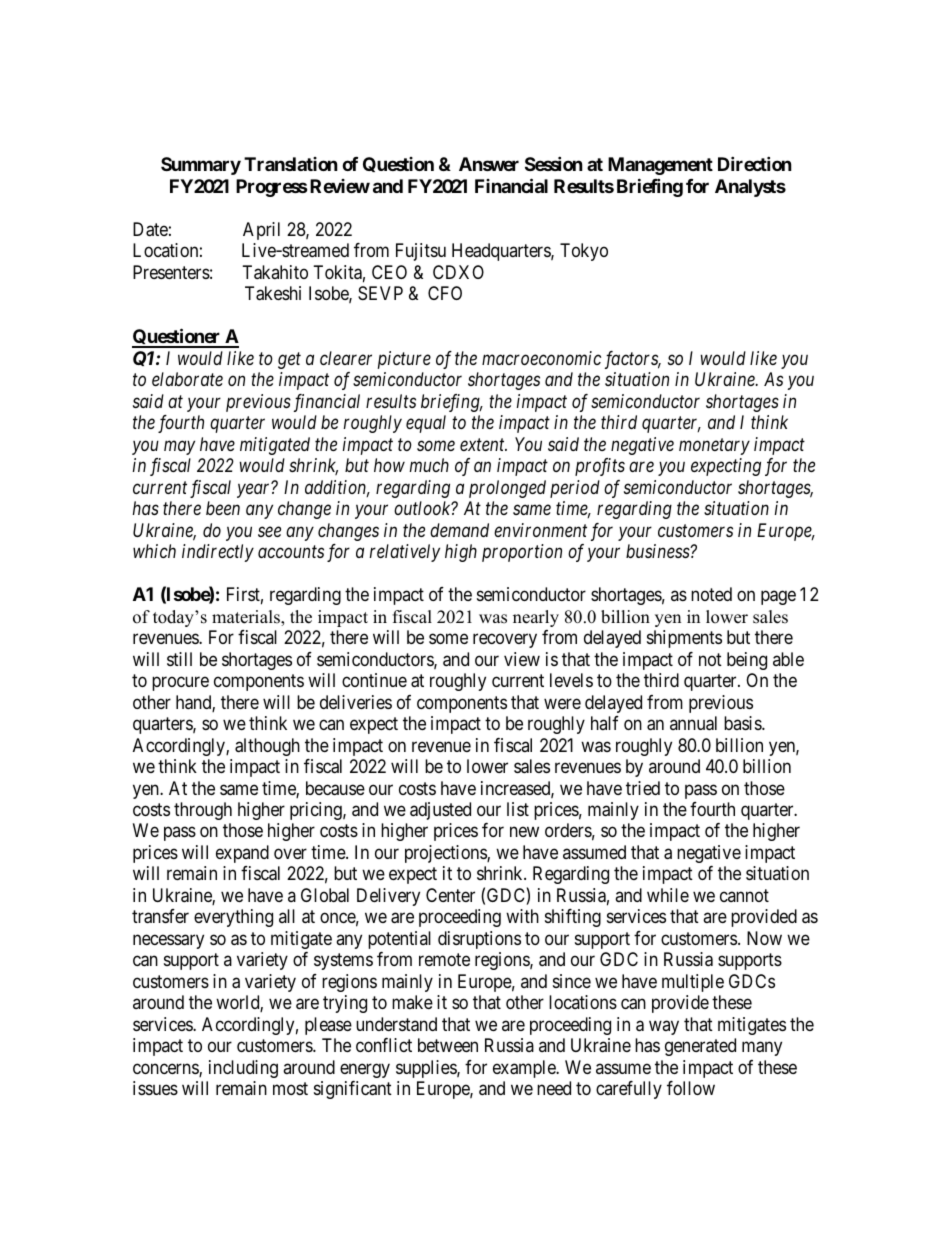  What do you see at coordinates (700, 1047) in the image?
I see `generated` at bounding box center [700, 1047].
